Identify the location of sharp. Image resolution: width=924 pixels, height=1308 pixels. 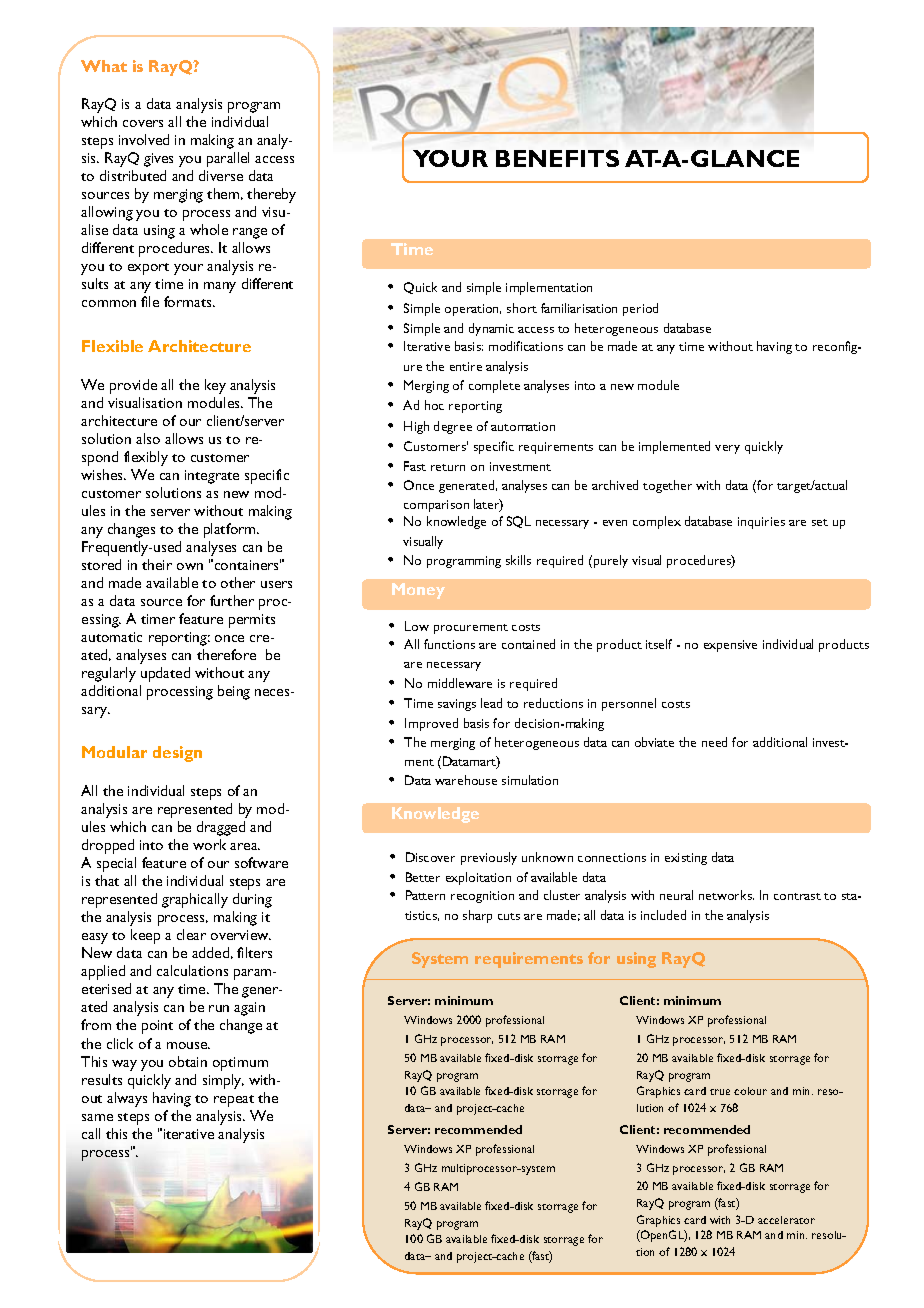
(477, 916).
